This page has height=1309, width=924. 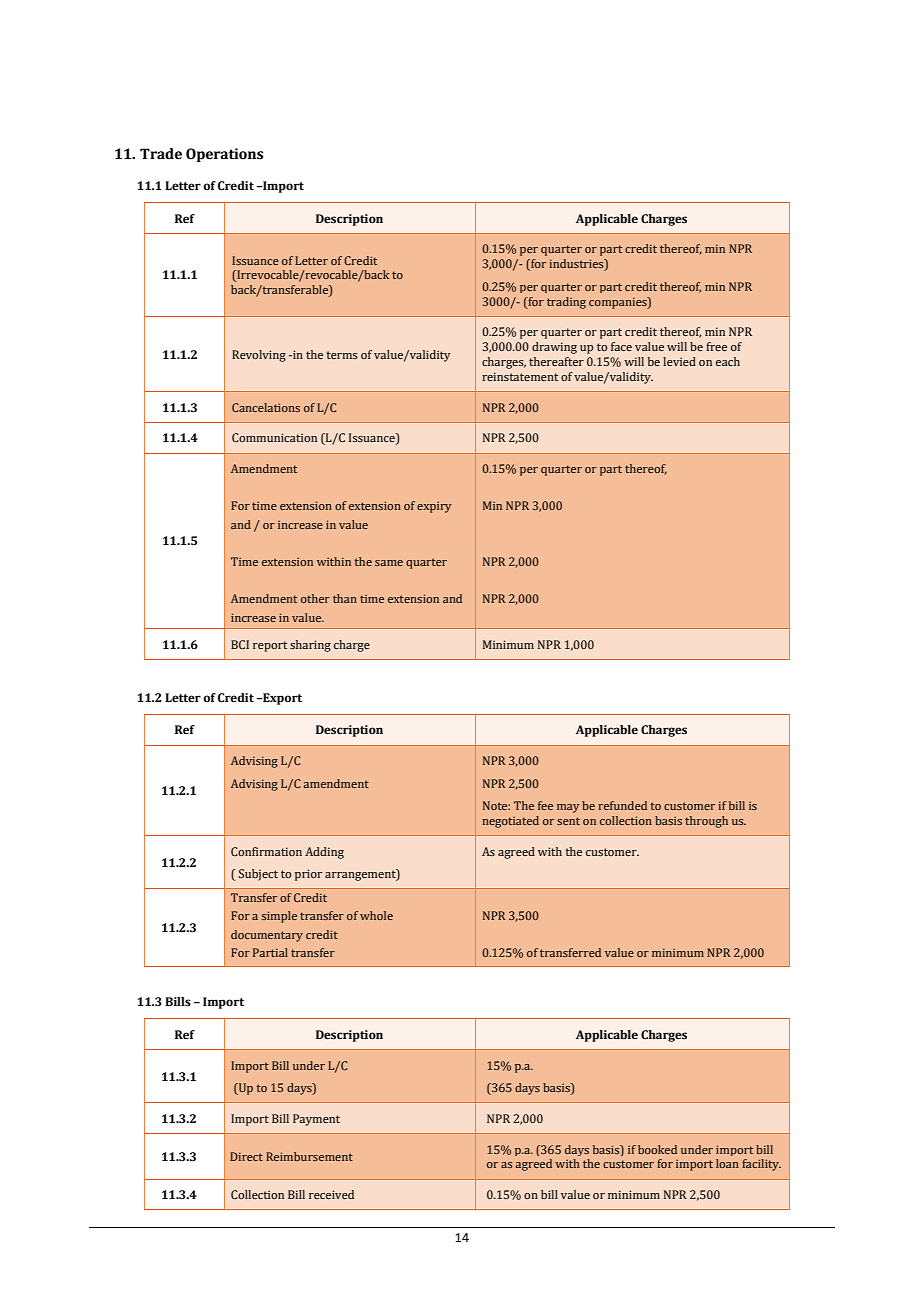 I want to click on Operations, so click(x=224, y=155).
